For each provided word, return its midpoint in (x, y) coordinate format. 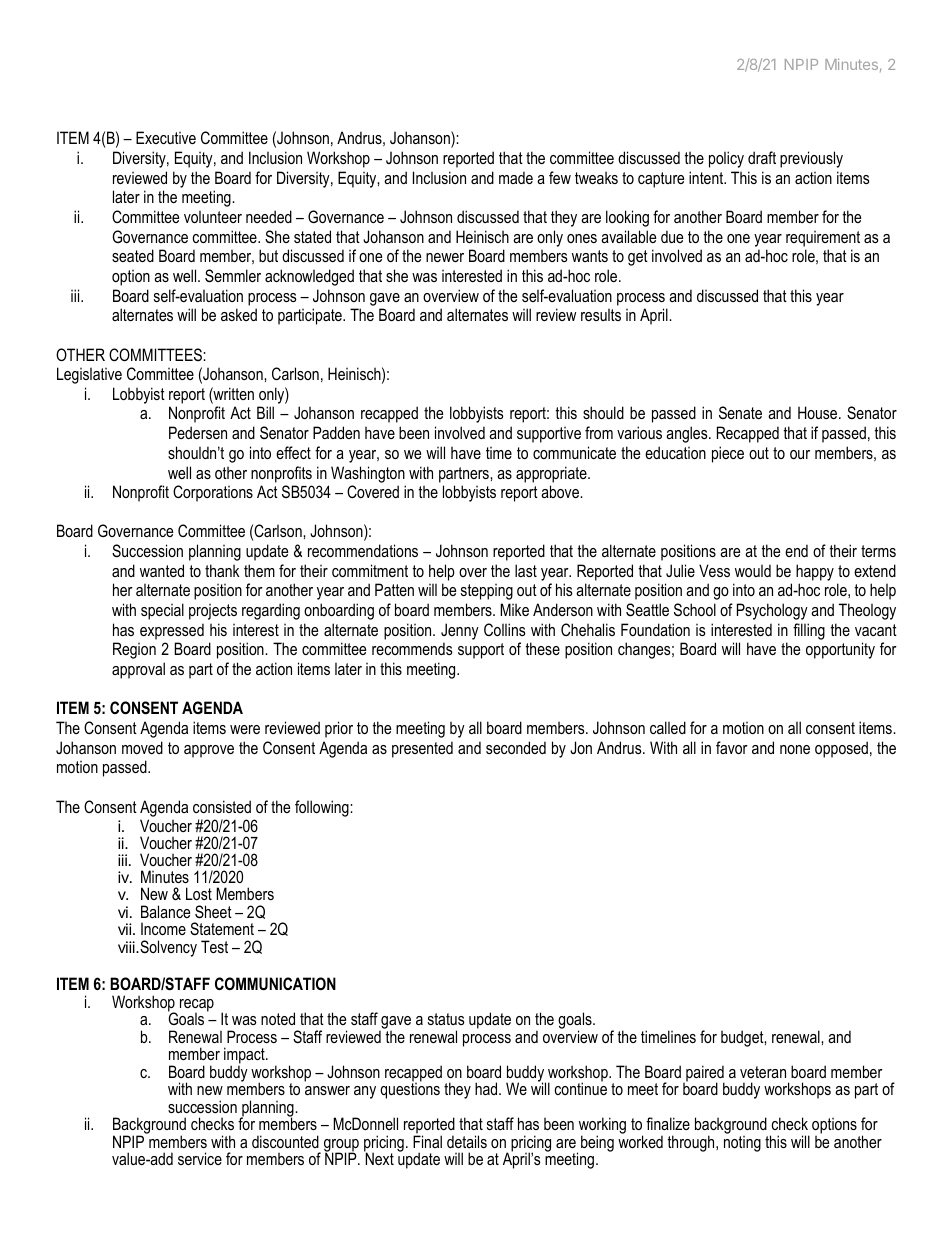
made (516, 177)
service (200, 1158)
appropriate (552, 474)
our (800, 454)
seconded (516, 747)
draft (762, 157)
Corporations (213, 493)
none (795, 749)
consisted (222, 806)
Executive (166, 137)
